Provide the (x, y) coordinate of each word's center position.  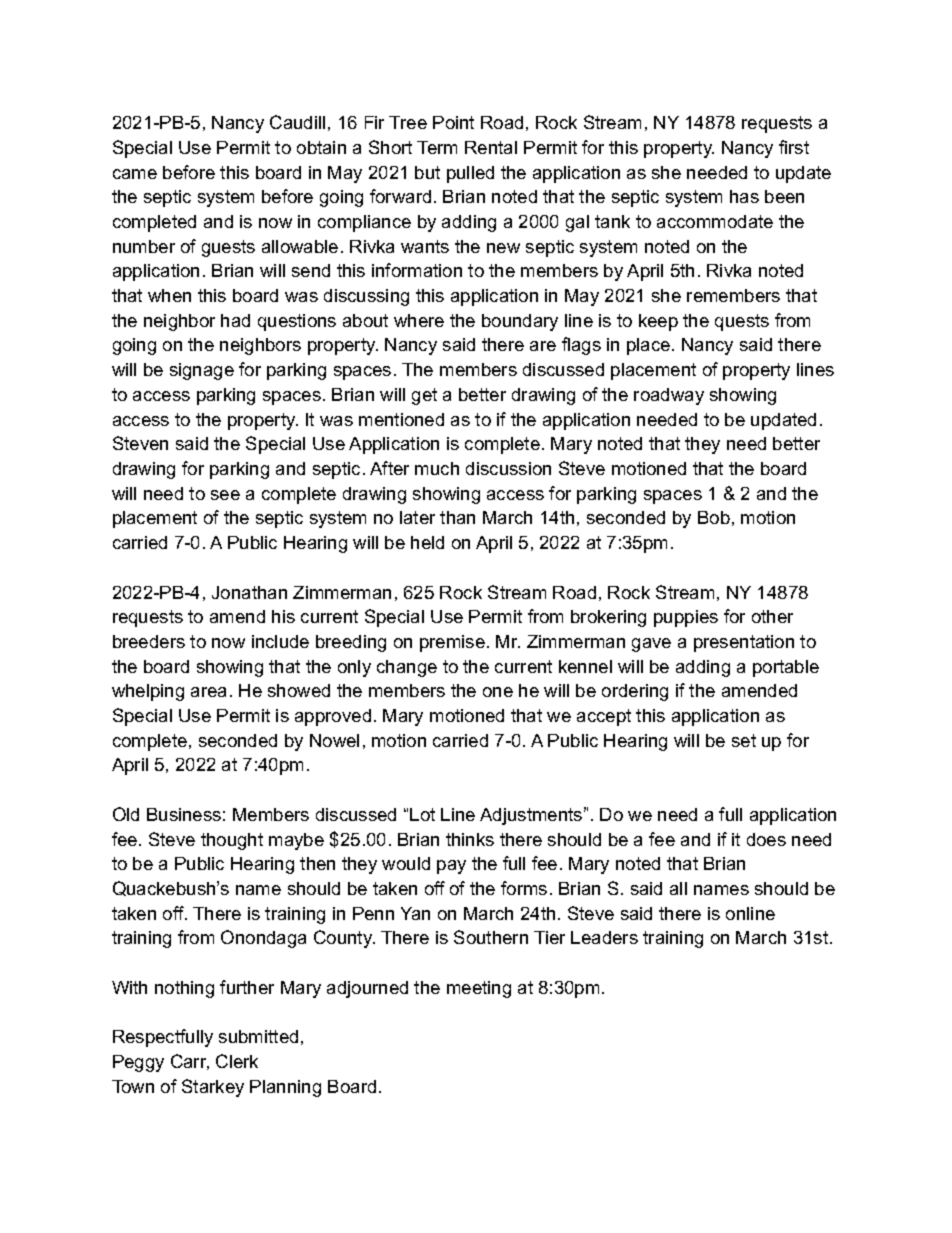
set (744, 740)
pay (451, 867)
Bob (714, 517)
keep (658, 322)
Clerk (237, 1061)
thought (232, 841)
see (225, 495)
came (135, 174)
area (208, 692)
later (417, 517)
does (766, 839)
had (235, 320)
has (744, 196)
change (407, 668)
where (419, 320)
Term (437, 147)
